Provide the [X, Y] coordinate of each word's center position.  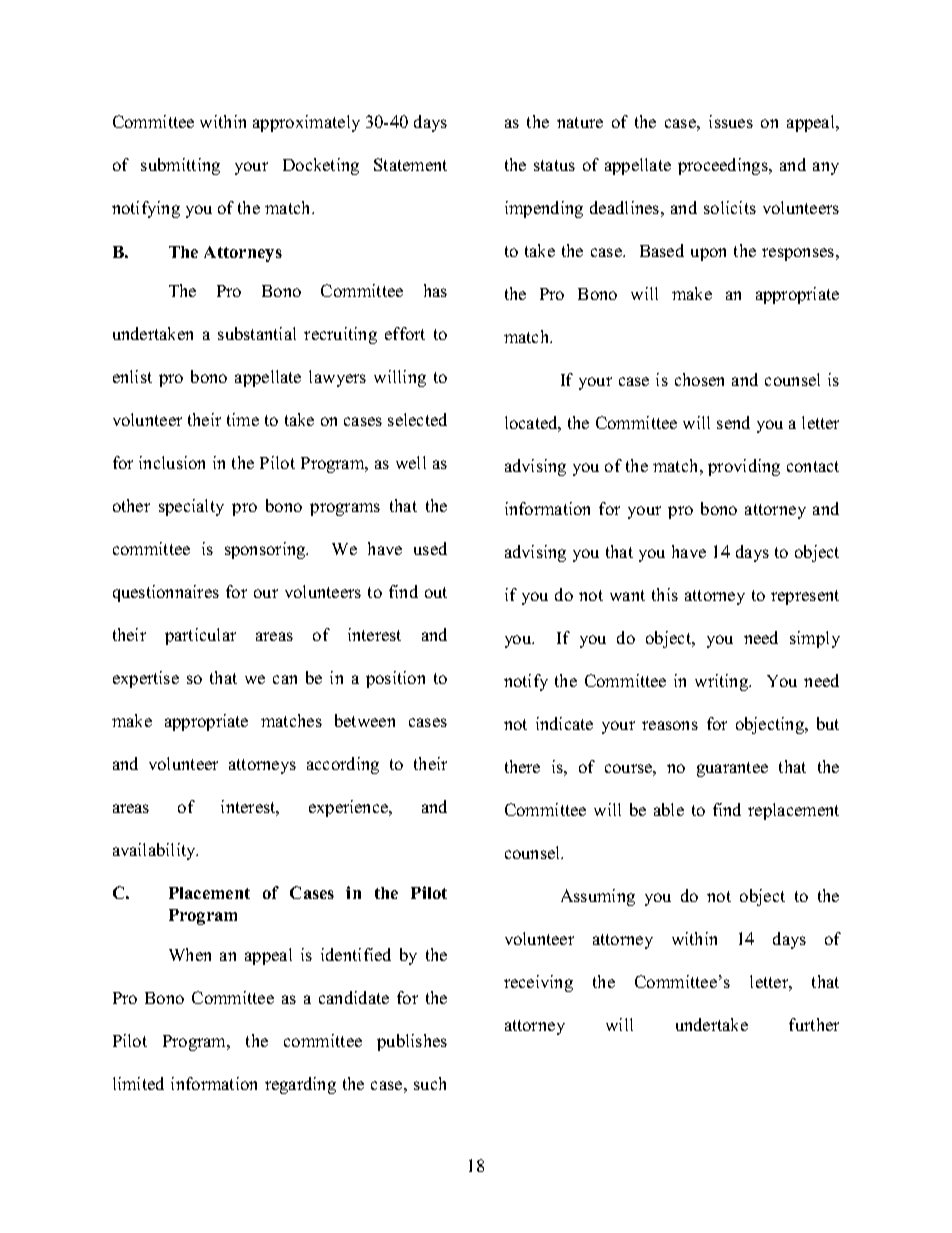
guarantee [732, 769]
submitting [180, 166]
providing [744, 467]
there [522, 766]
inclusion [172, 462]
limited [138, 1083]
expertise [146, 679]
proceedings [724, 166]
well [411, 462]
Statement [410, 164]
